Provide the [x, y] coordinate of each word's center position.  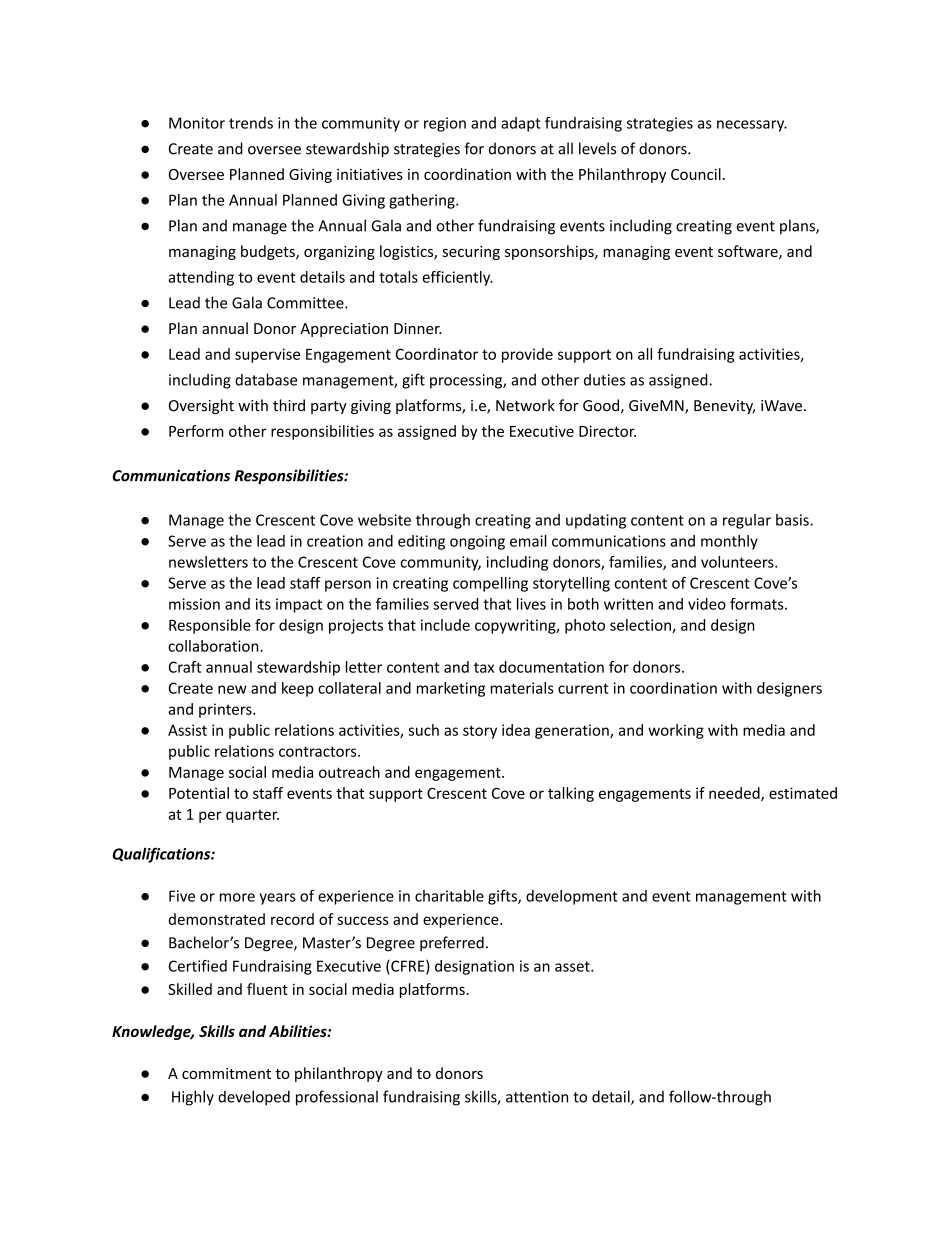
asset [573, 966]
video [707, 604]
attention [537, 1097]
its [263, 604]
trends [251, 123]
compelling [490, 584]
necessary [752, 126]
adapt [521, 124]
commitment [226, 1073]
